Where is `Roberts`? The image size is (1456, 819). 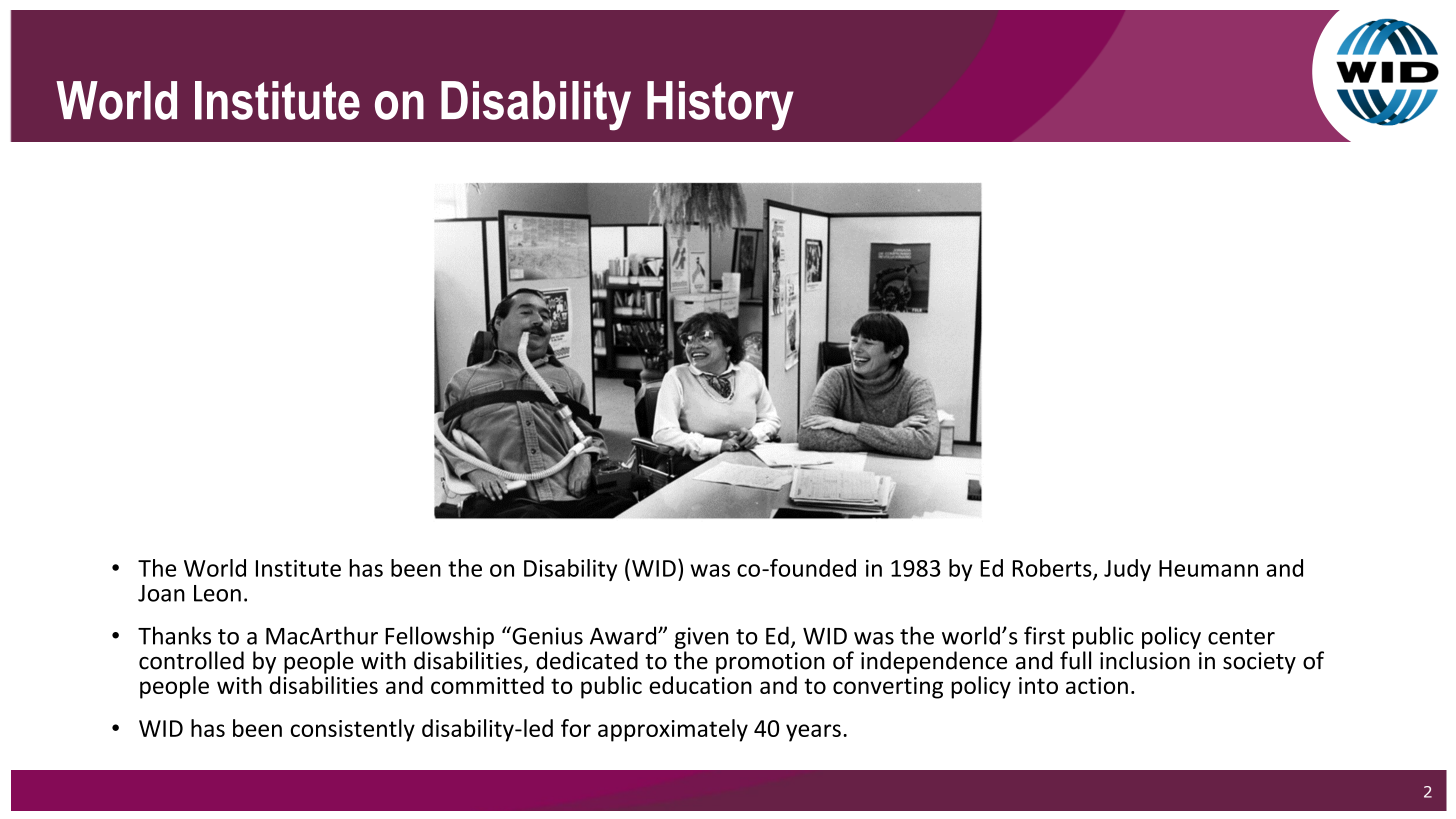 Roberts is located at coordinates (1053, 569).
